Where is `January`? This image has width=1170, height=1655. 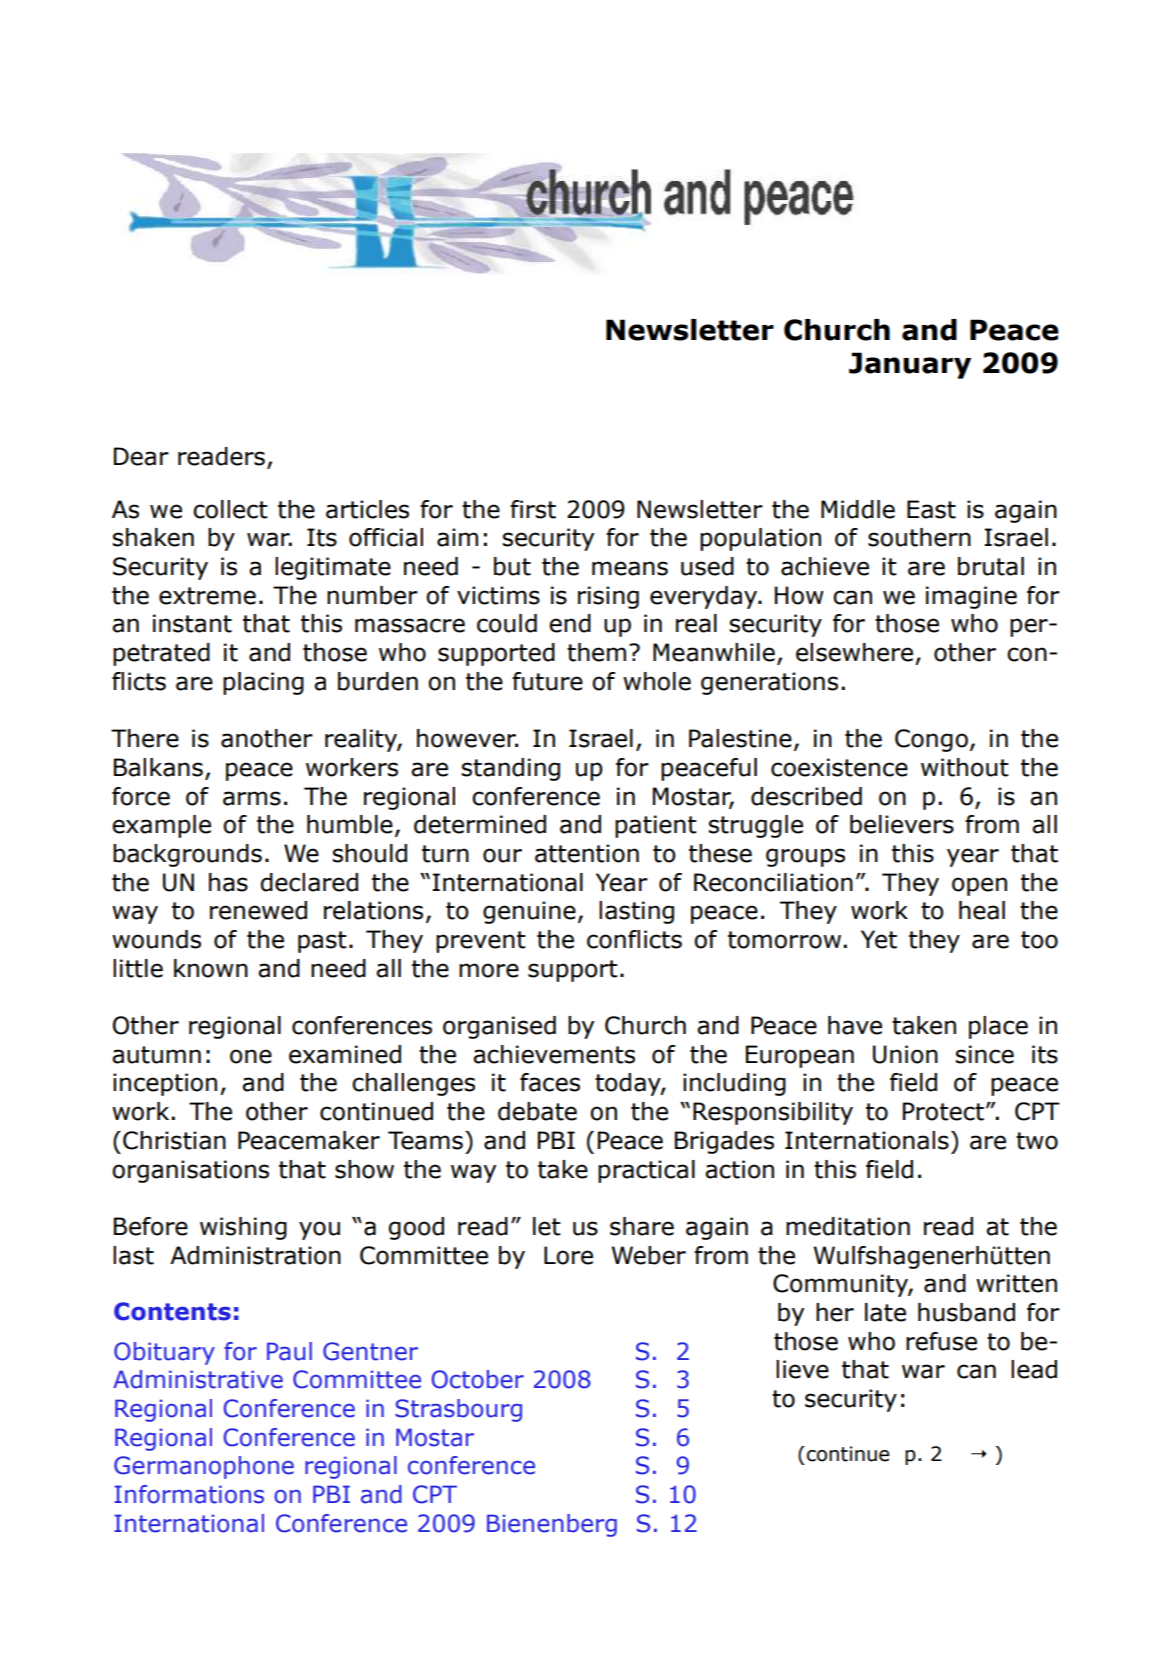 January is located at coordinates (910, 365).
